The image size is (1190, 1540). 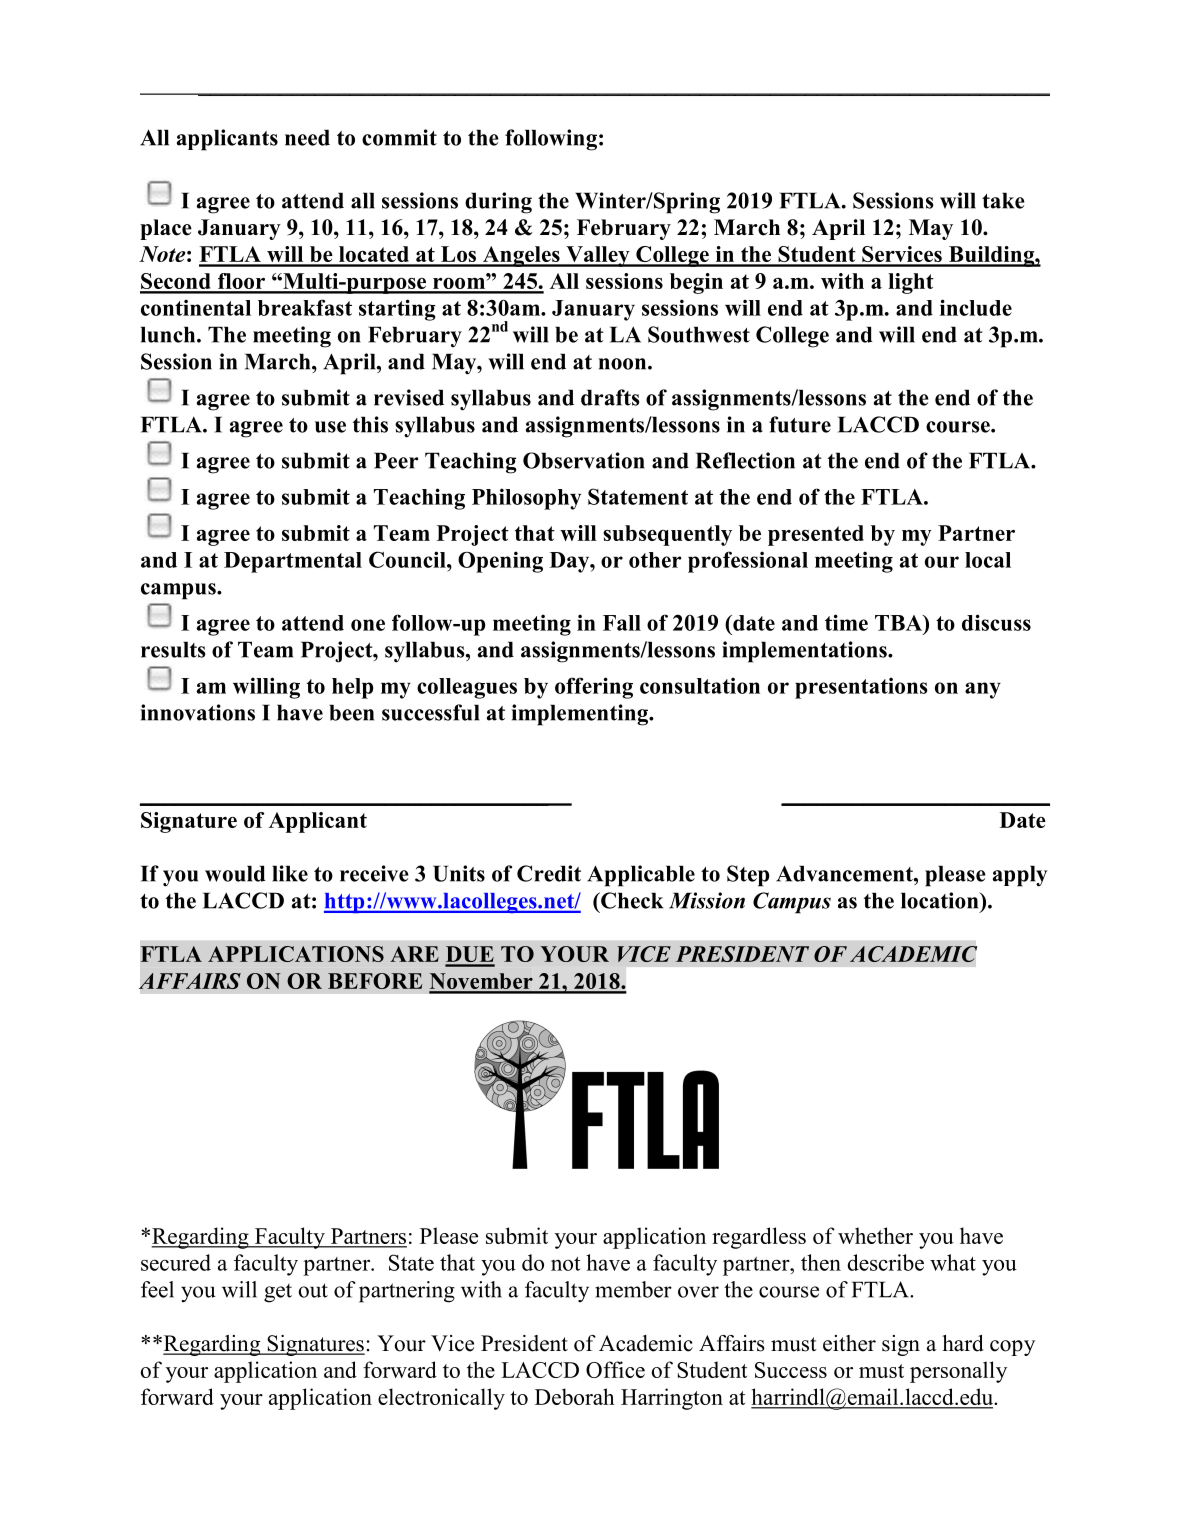 What do you see at coordinates (615, 1369) in the page?
I see `Office` at bounding box center [615, 1369].
